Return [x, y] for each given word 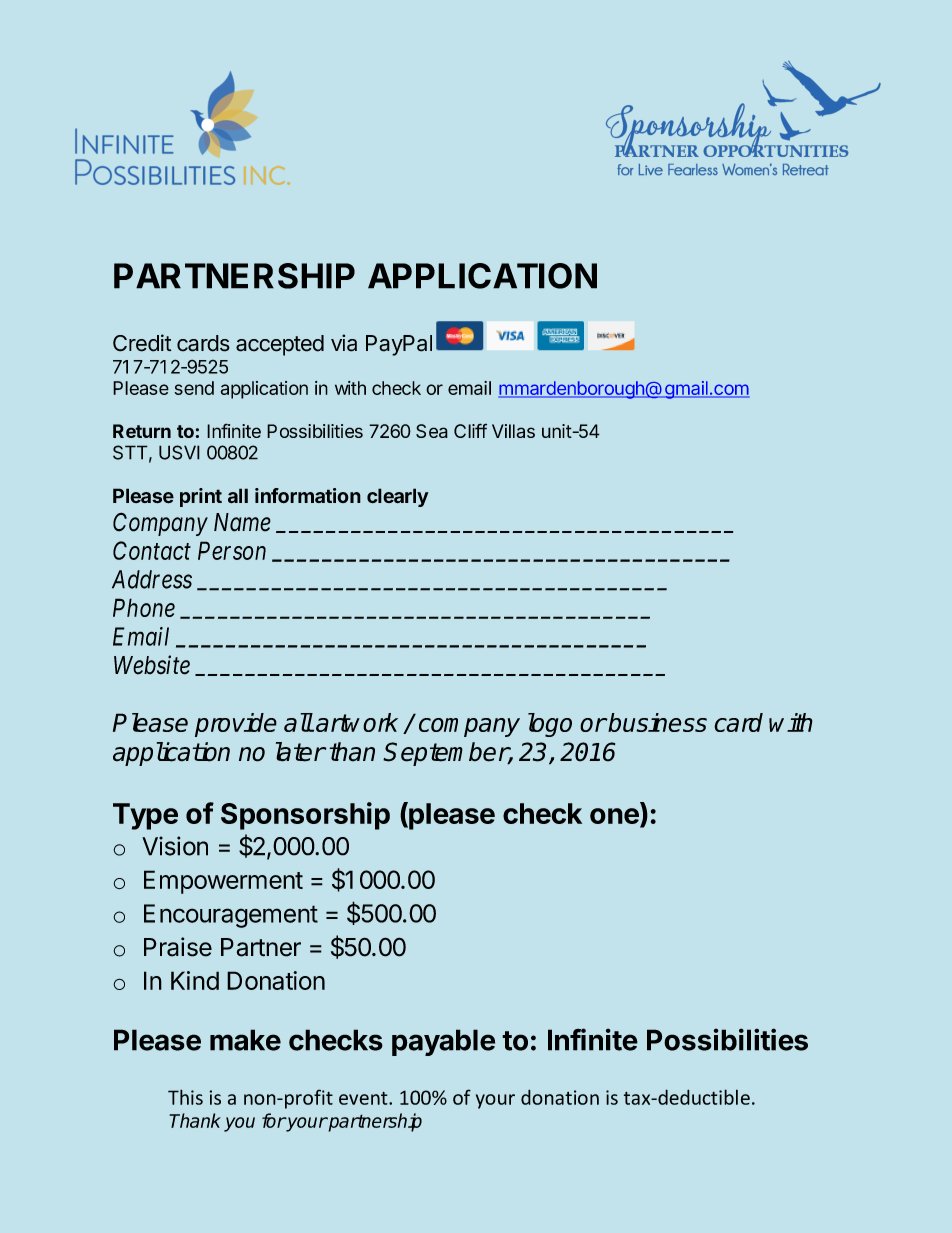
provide [236, 725]
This [185, 1097]
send [194, 388]
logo [550, 725]
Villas [513, 431]
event [364, 1098]
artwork [357, 722]
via [344, 343]
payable [443, 1042]
